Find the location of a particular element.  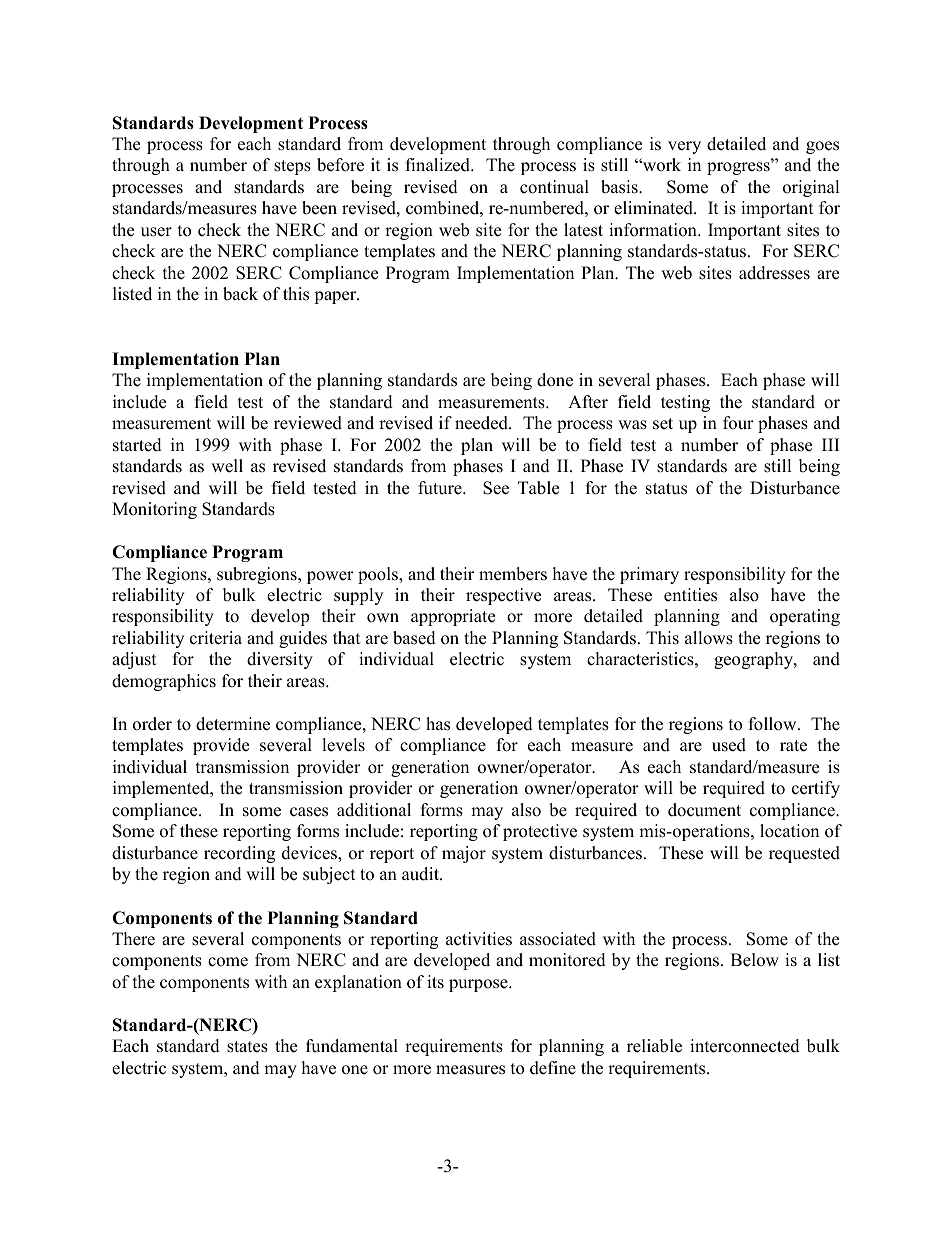

define is located at coordinates (553, 1068).
